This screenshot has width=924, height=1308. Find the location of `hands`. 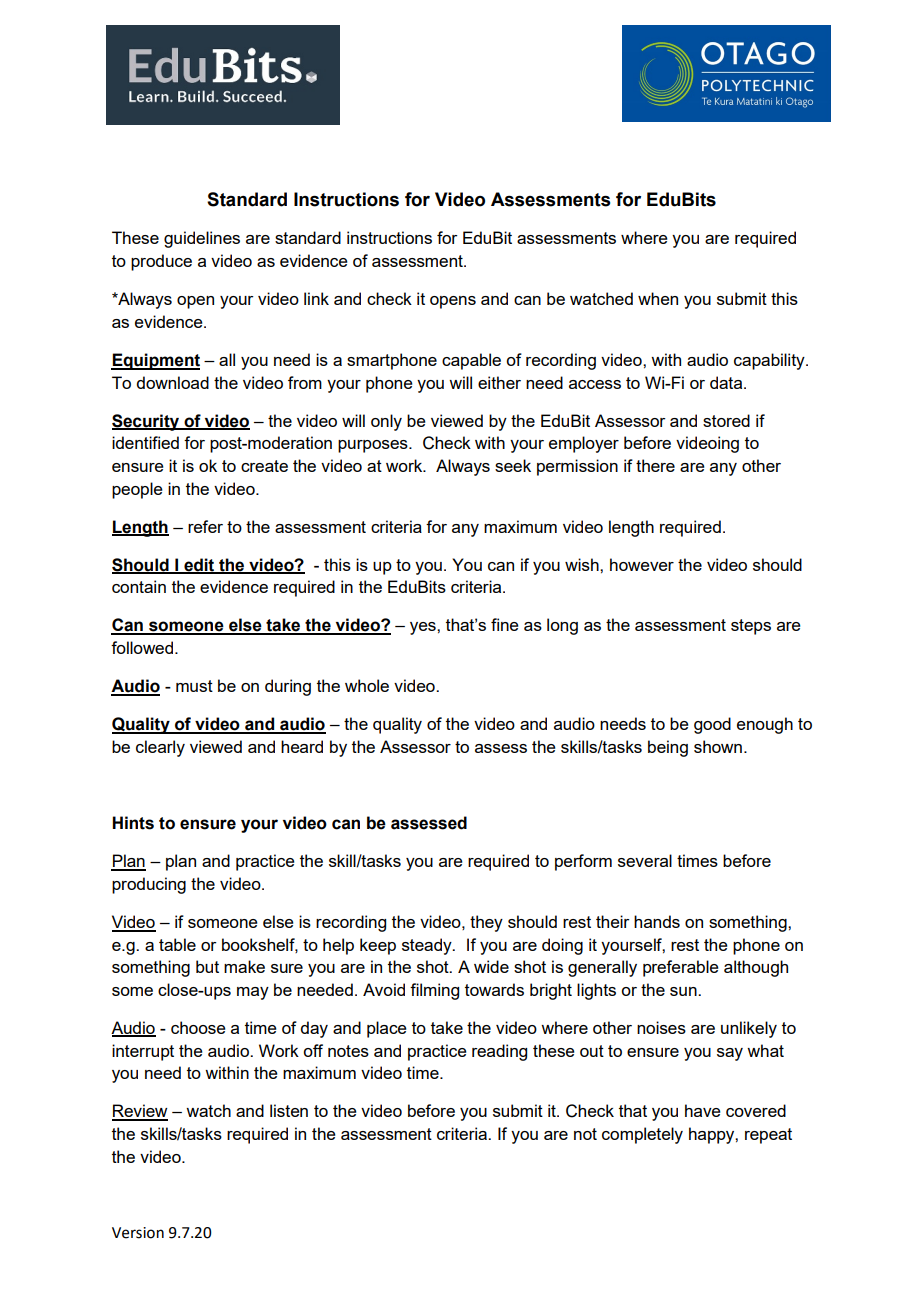

hands is located at coordinates (657, 921).
